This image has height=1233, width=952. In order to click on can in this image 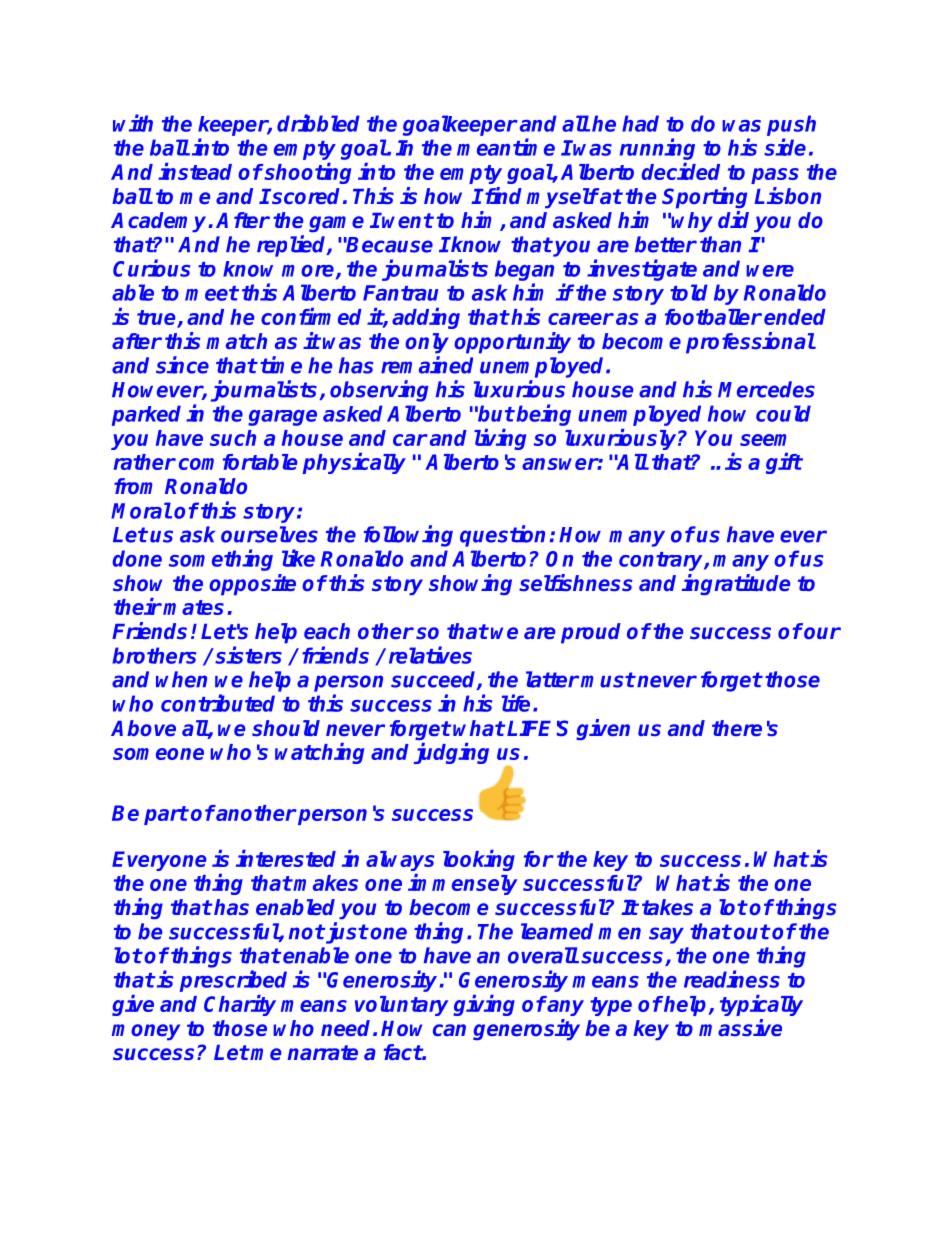, I will do `click(449, 1030)`.
